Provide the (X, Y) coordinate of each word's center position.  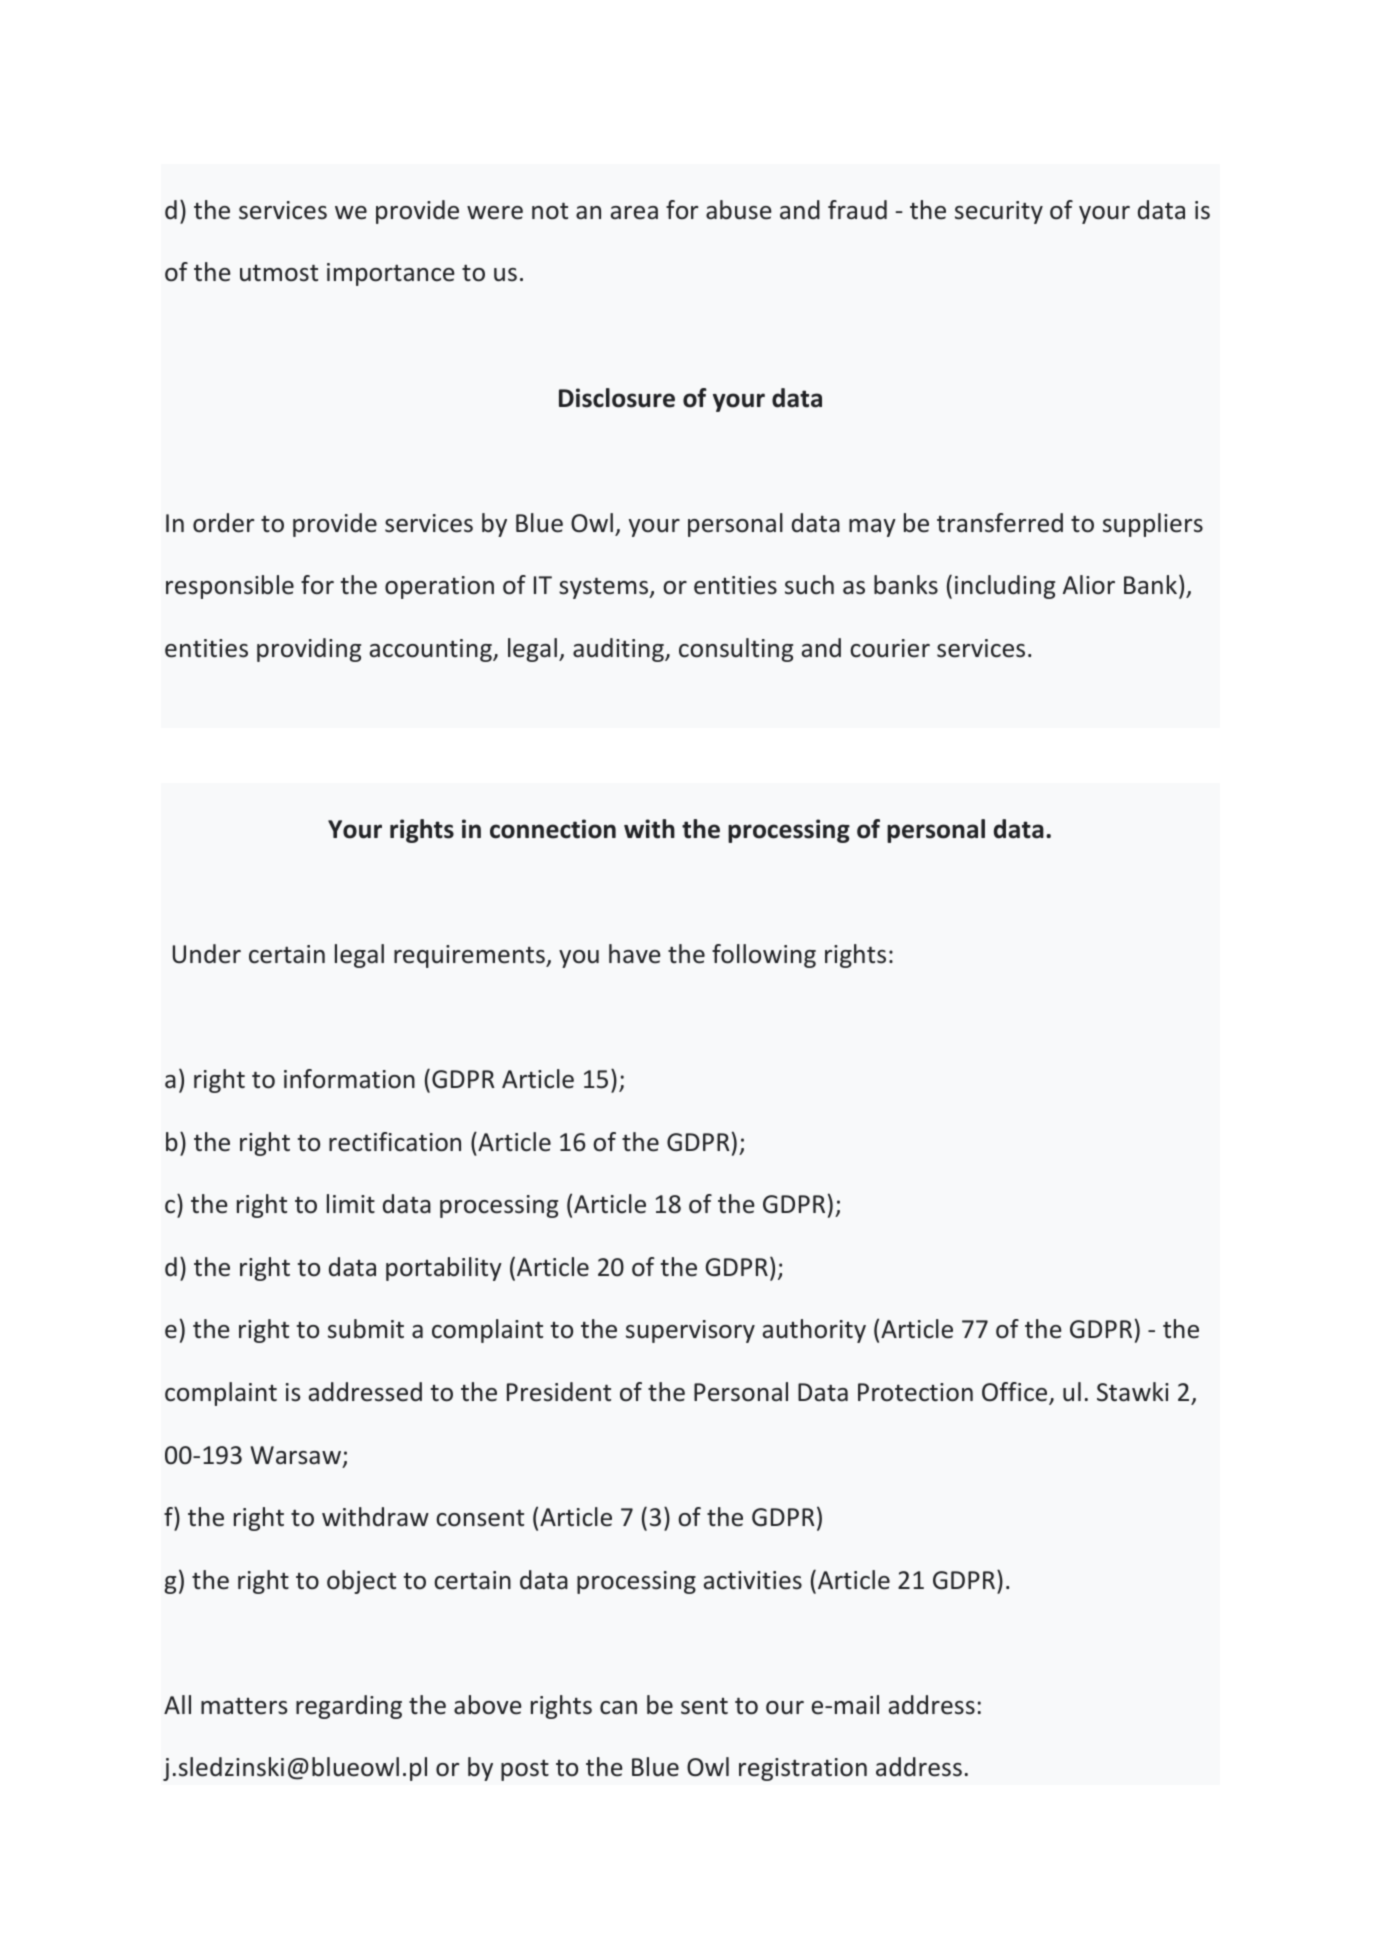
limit (351, 1203)
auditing (619, 650)
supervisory (690, 1331)
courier (890, 648)
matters (244, 1706)
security (999, 212)
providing (309, 650)
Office (1016, 1393)
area (634, 213)
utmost (279, 273)
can (618, 1708)
